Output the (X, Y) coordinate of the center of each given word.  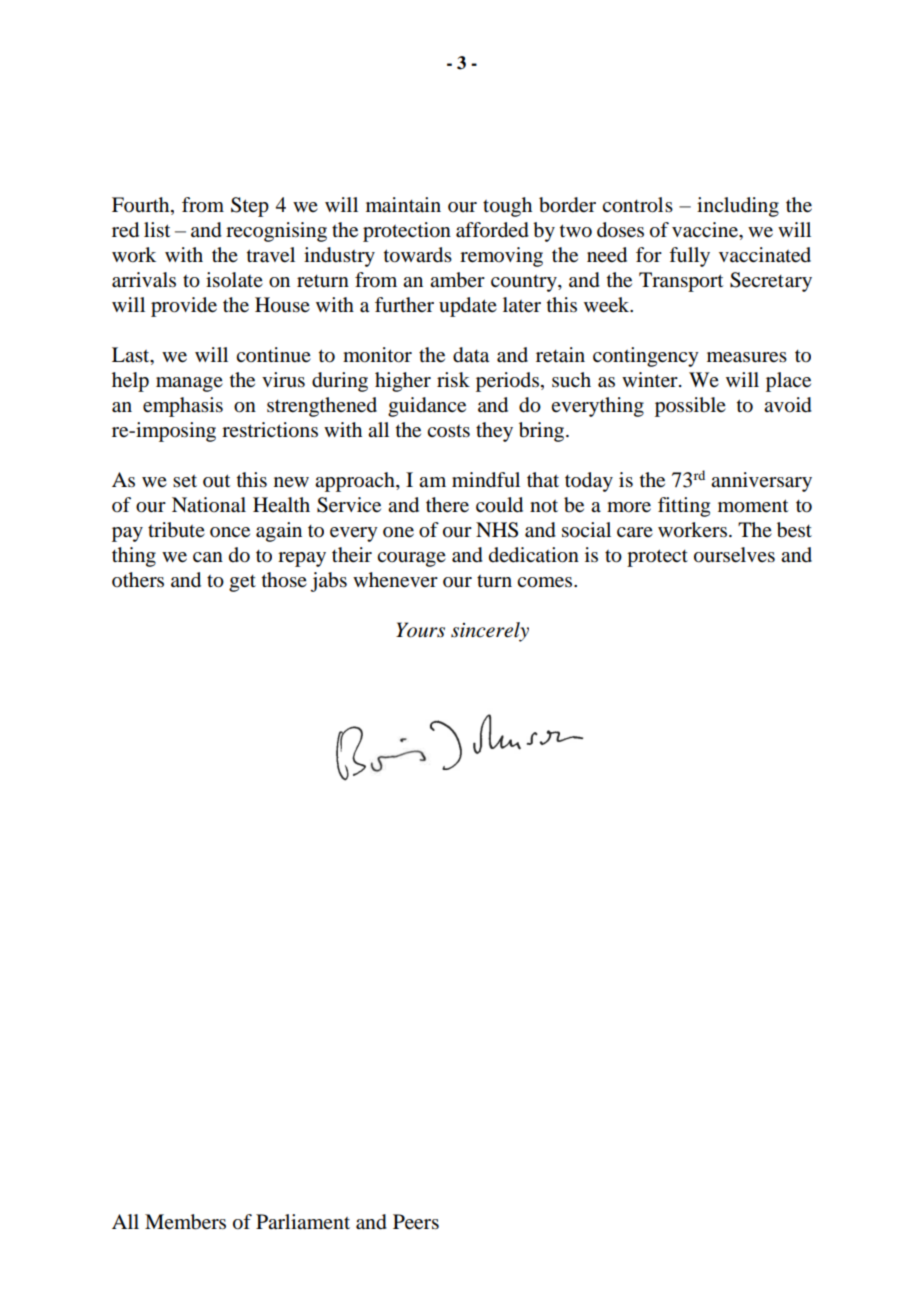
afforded (492, 230)
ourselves (734, 555)
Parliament (303, 1221)
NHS (497, 530)
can (208, 557)
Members (185, 1222)
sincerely (490, 632)
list (157, 230)
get (242, 583)
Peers (416, 1222)
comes (546, 582)
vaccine (706, 230)
